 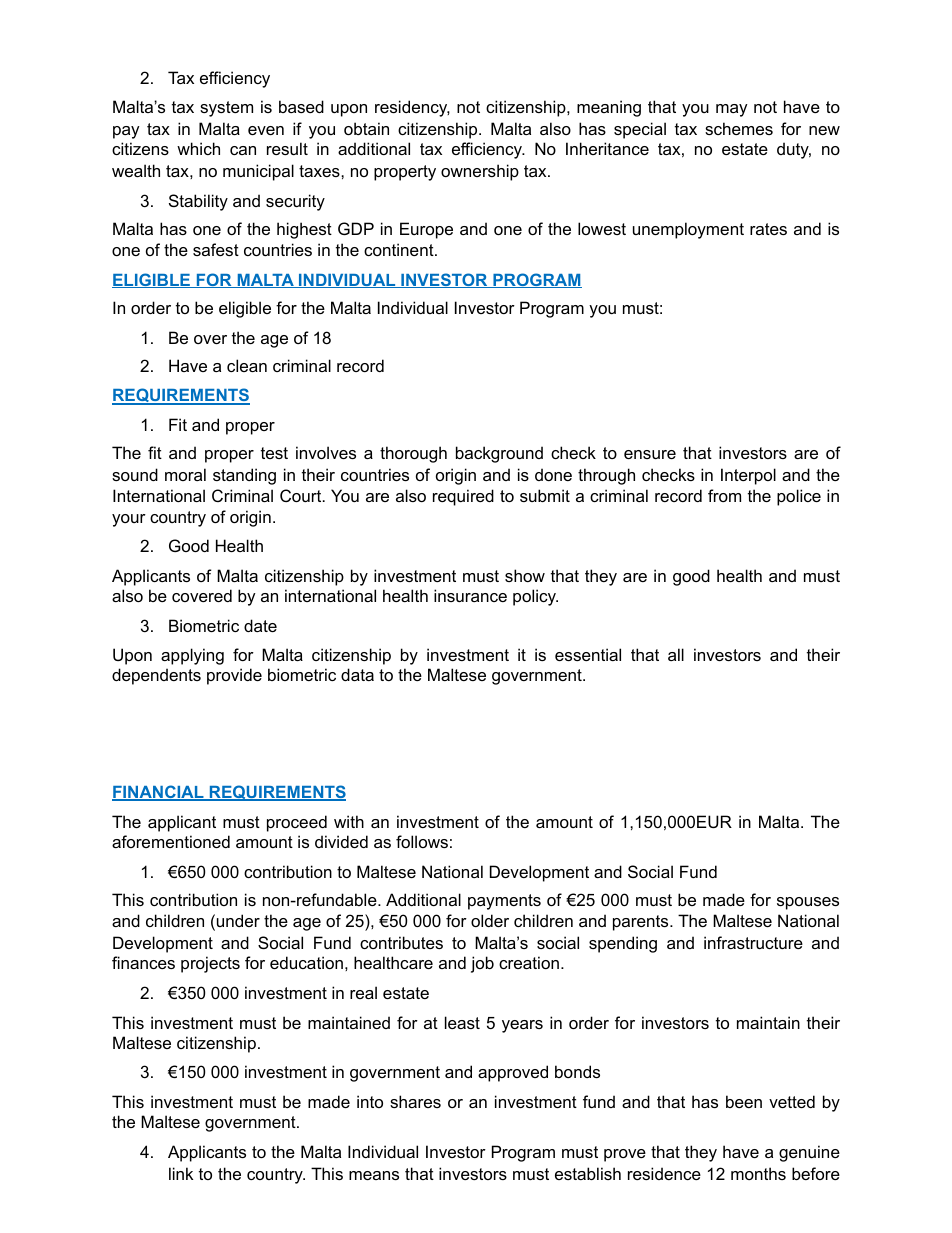 I want to click on moral, so click(x=185, y=474).
